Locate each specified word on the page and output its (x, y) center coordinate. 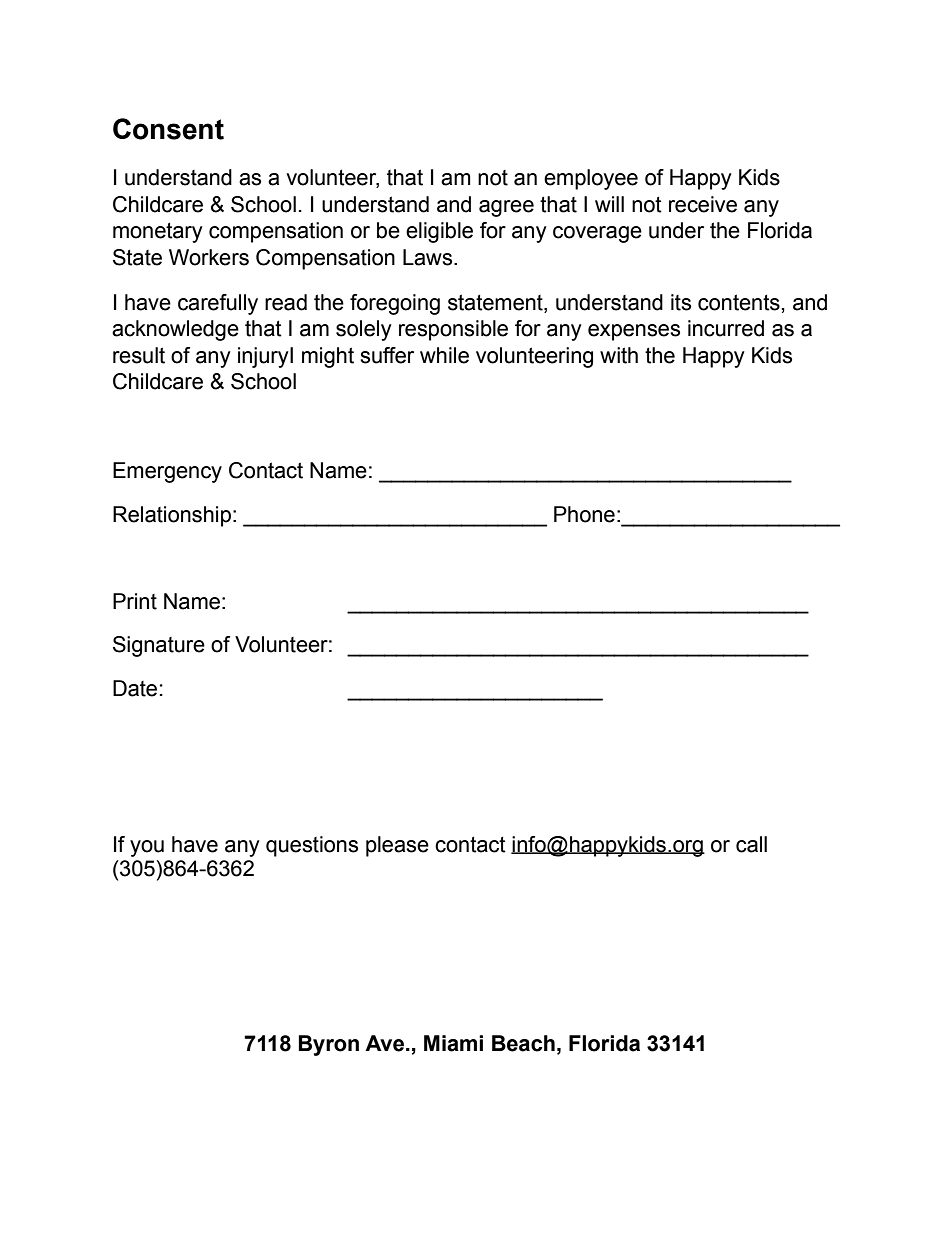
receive (703, 204)
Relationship (172, 516)
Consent (168, 129)
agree (506, 208)
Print (135, 601)
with (619, 355)
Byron (328, 1045)
